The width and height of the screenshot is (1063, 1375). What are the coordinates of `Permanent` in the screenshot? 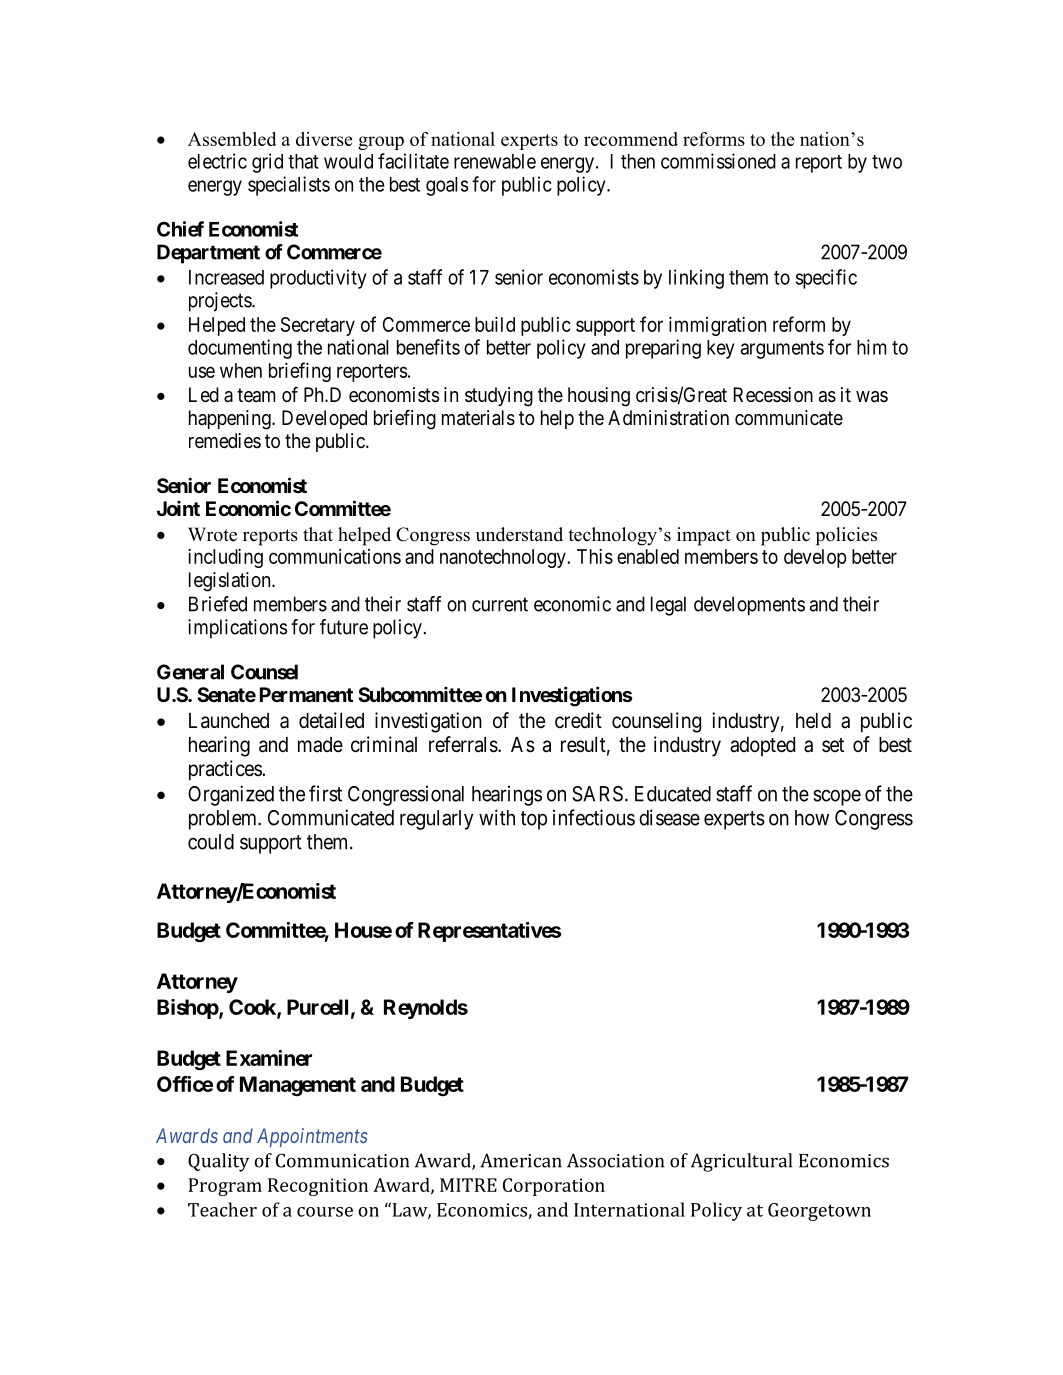 It's located at (306, 694).
